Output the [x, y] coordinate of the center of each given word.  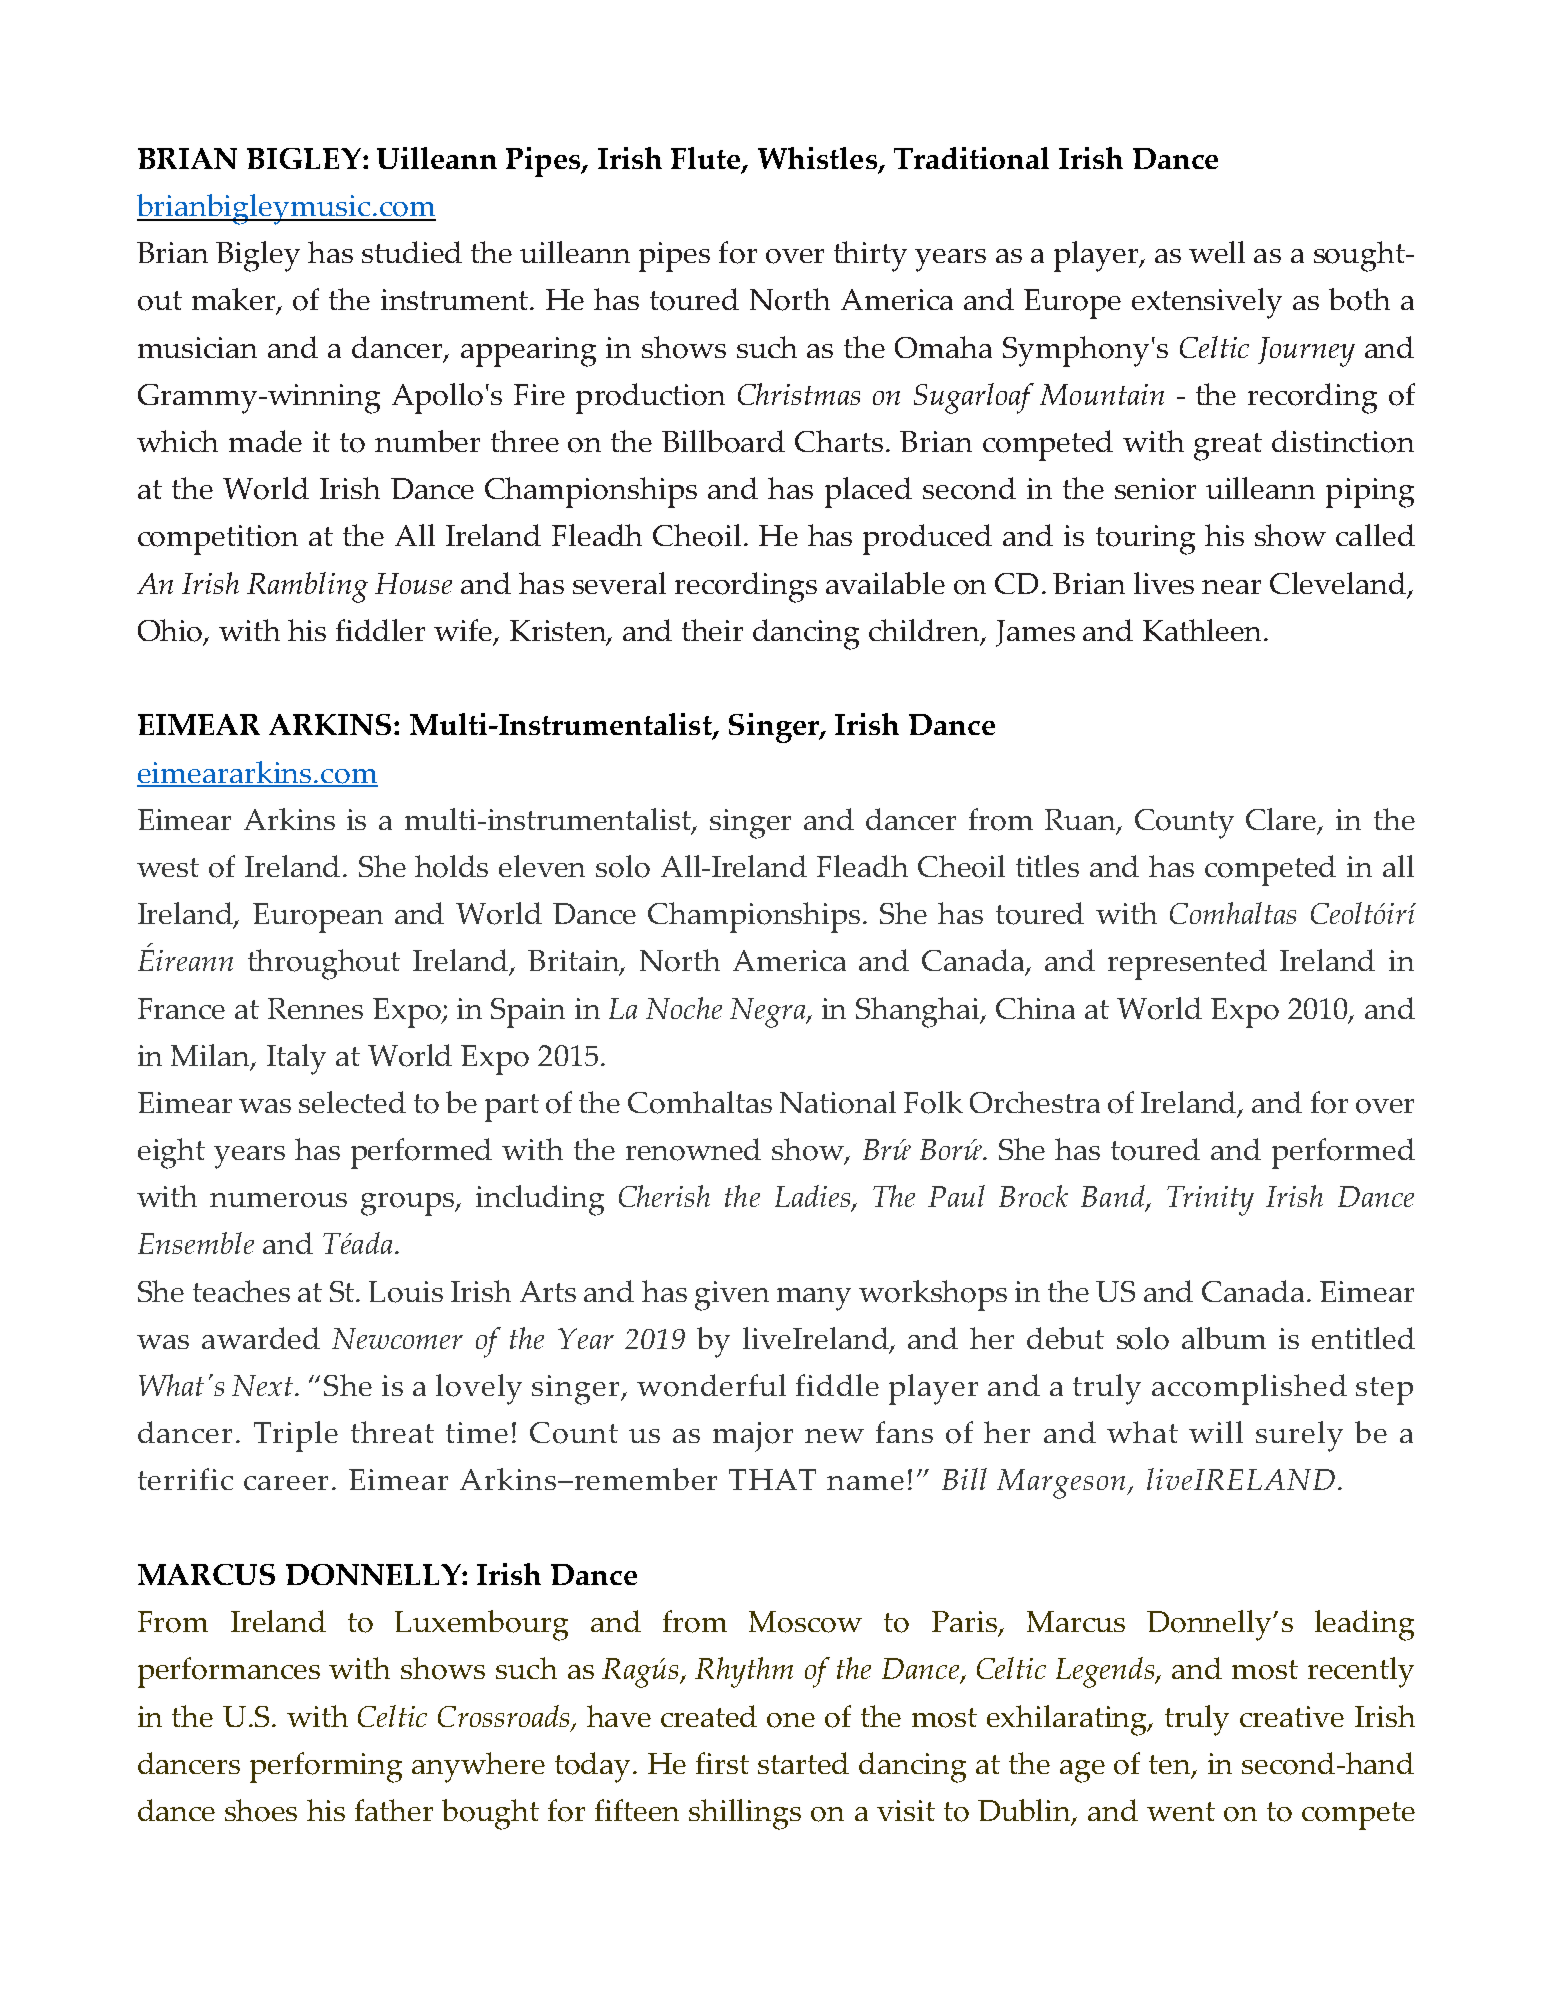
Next [264, 1385]
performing [326, 1767]
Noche [684, 1008]
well [1217, 252]
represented [1187, 964]
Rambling [307, 587]
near [1231, 587]
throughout [324, 964]
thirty [870, 256]
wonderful [711, 1385]
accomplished [1249, 1389]
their [712, 630]
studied [412, 252]
